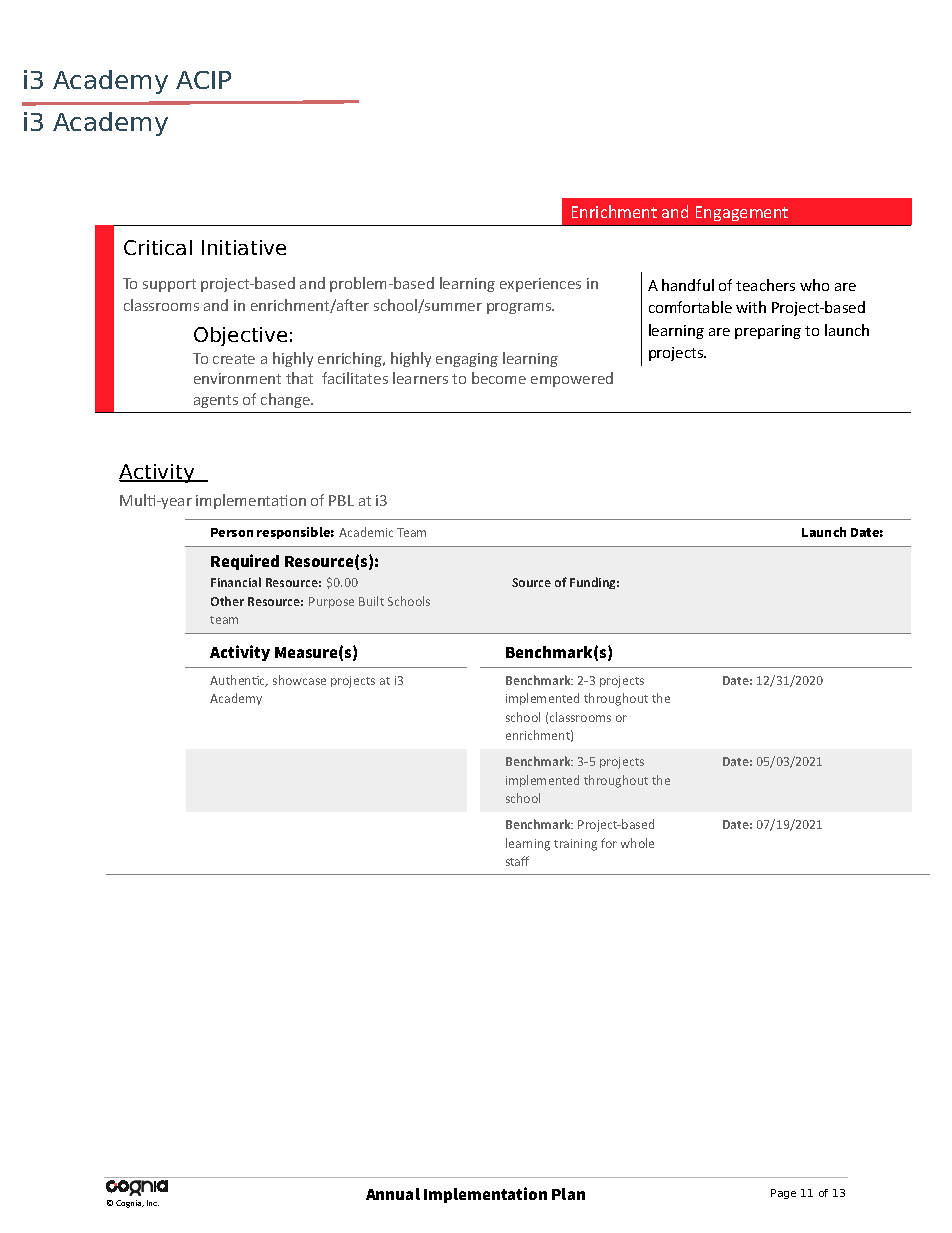 This document has height=1233, width=952. I want to click on Engagement, so click(742, 213).
